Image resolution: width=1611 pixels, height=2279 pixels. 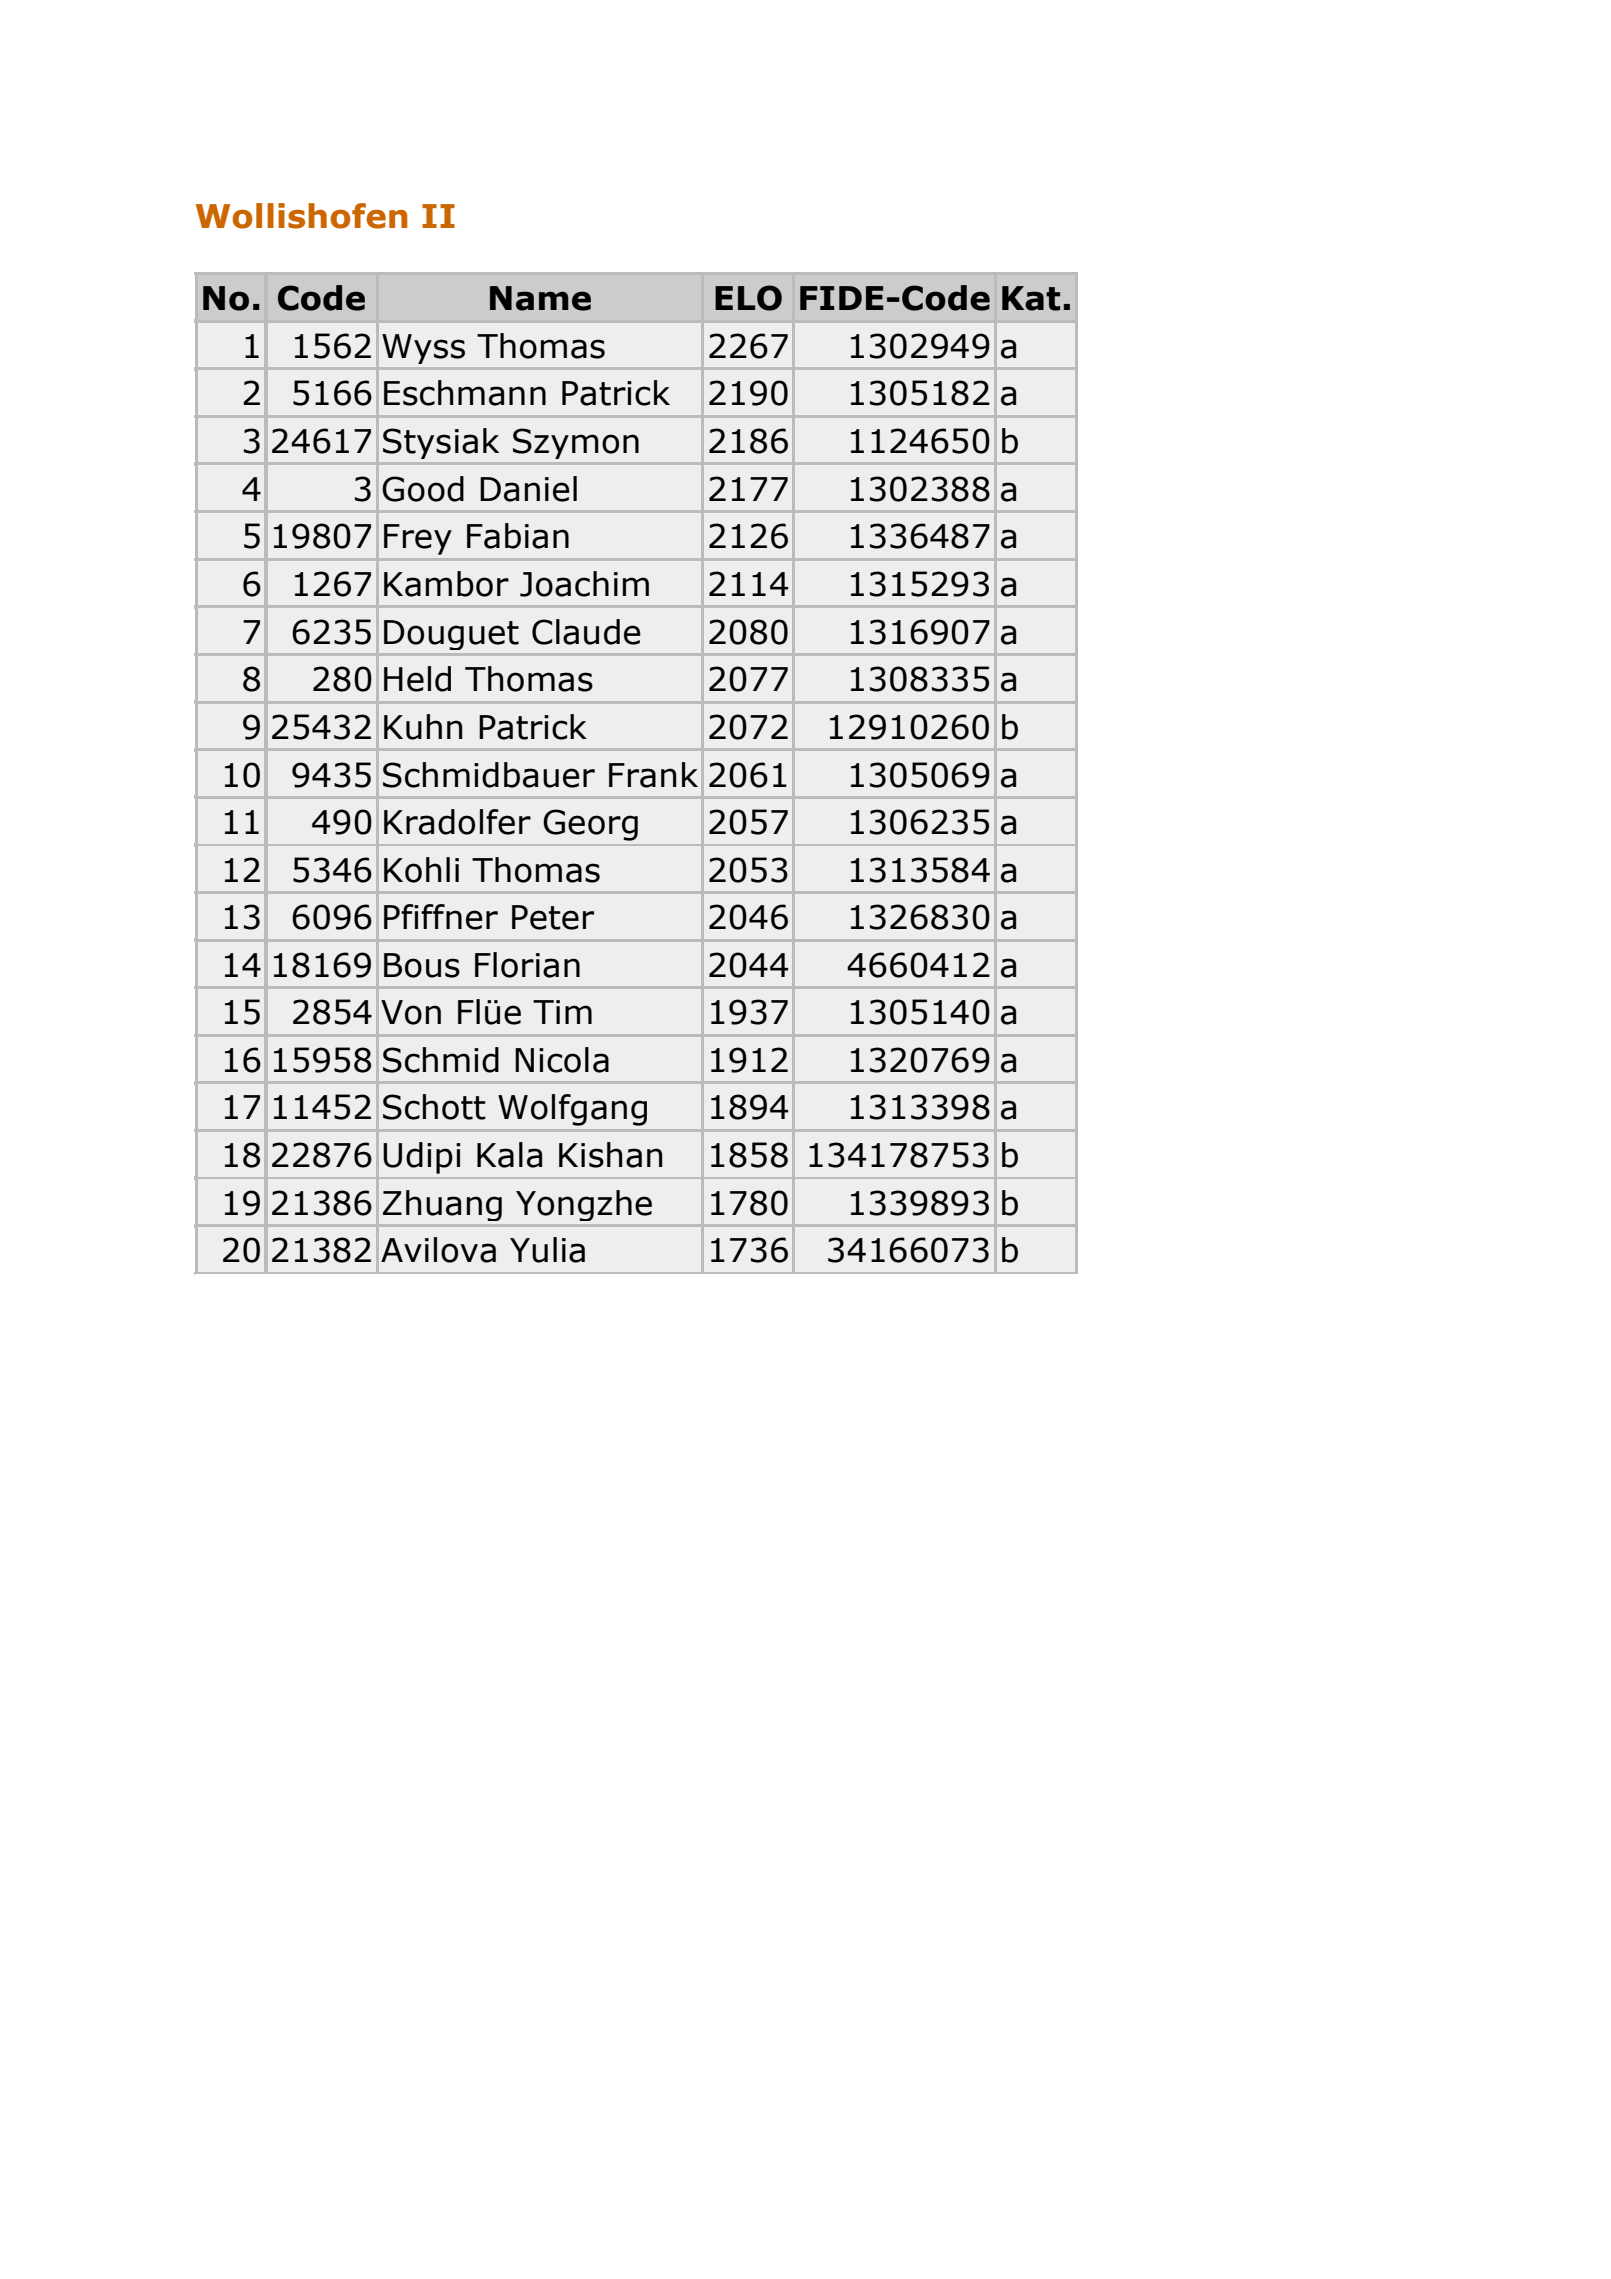 I want to click on Kat, so click(x=1031, y=298).
